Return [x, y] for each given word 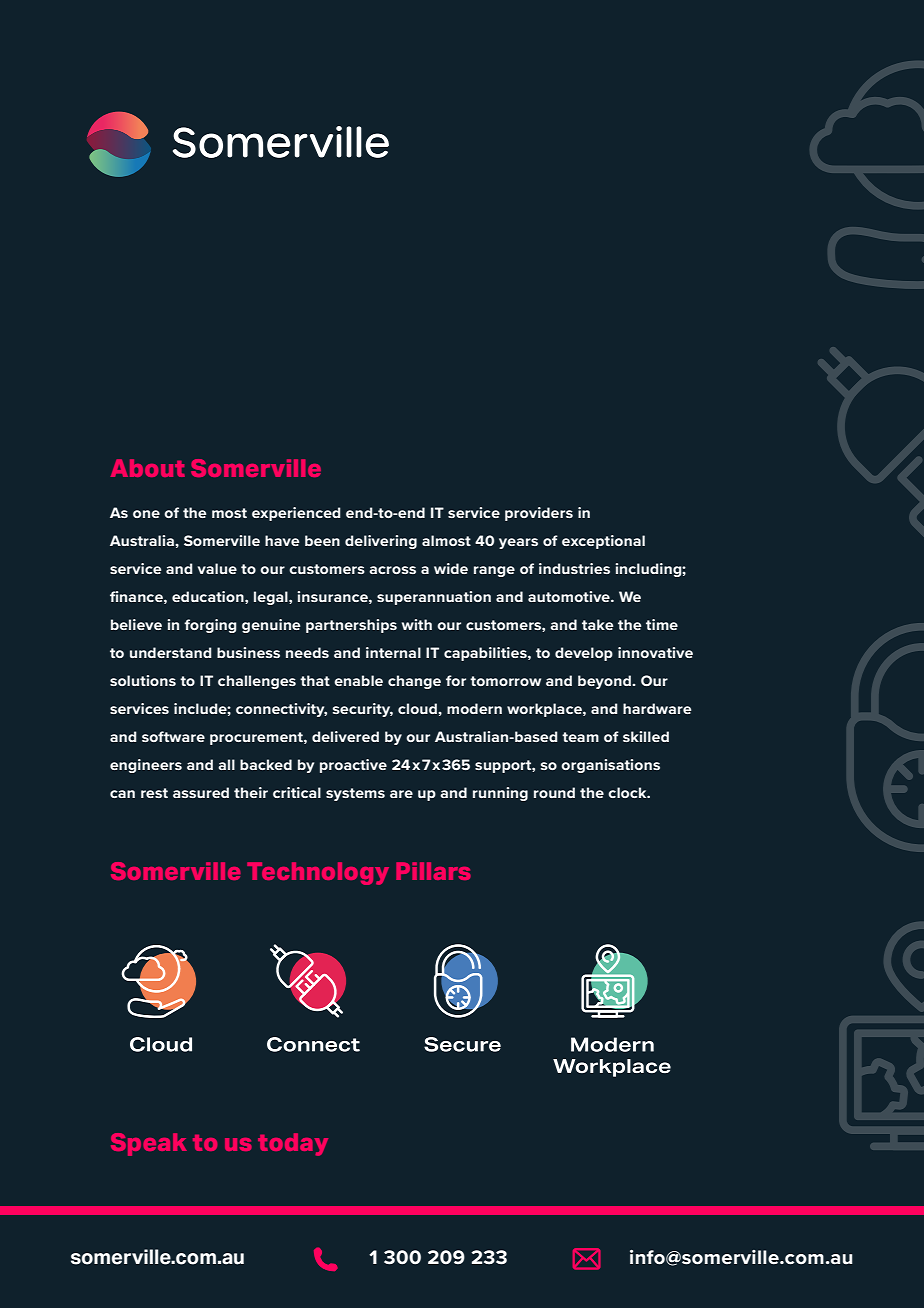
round [554, 792]
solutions [143, 680]
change [414, 682]
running [500, 794]
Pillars [433, 871]
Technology [318, 873]
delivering [381, 542]
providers [539, 514]
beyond [605, 682]
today [293, 1144]
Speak [149, 1144]
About [148, 468]
